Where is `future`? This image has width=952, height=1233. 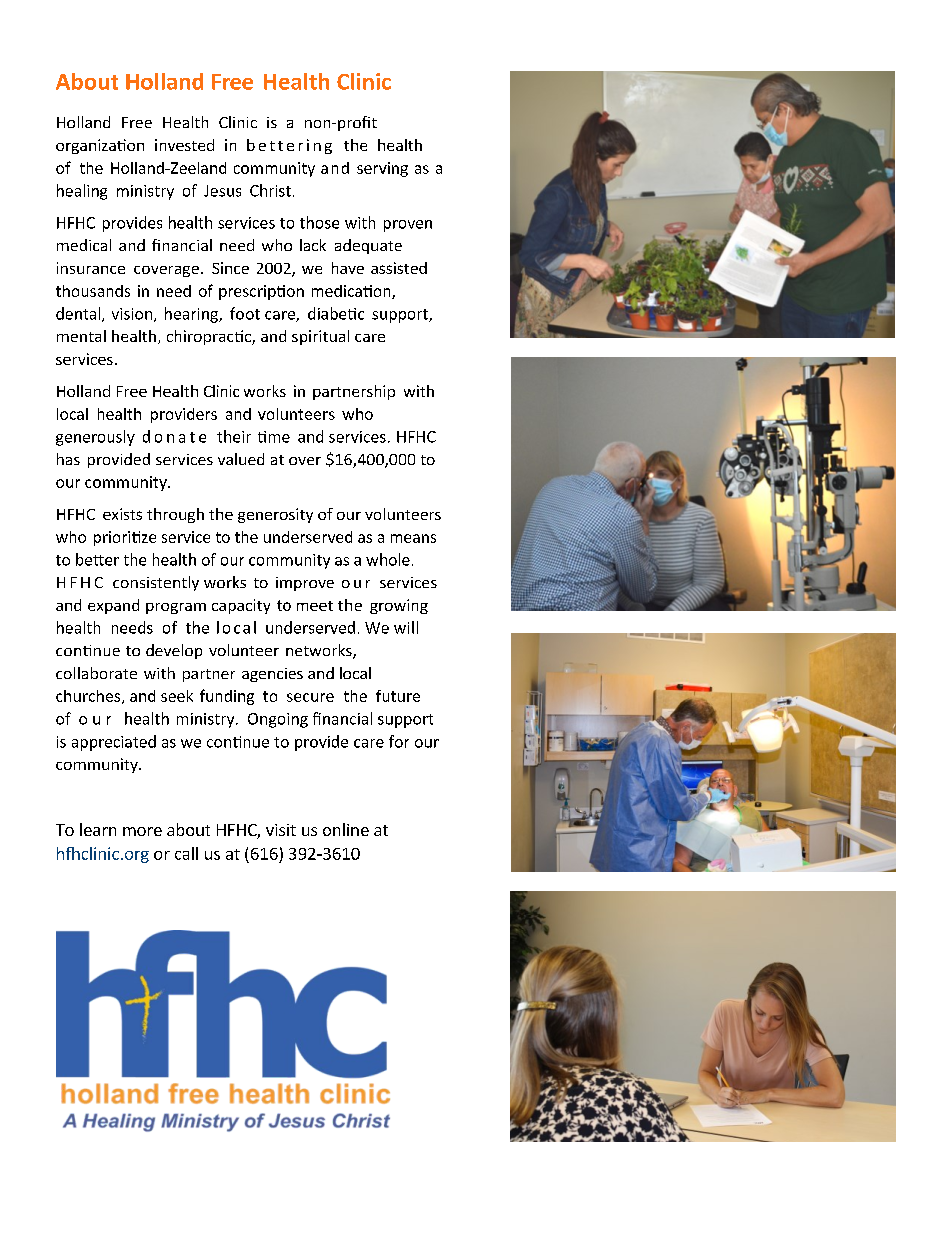 future is located at coordinates (398, 696).
